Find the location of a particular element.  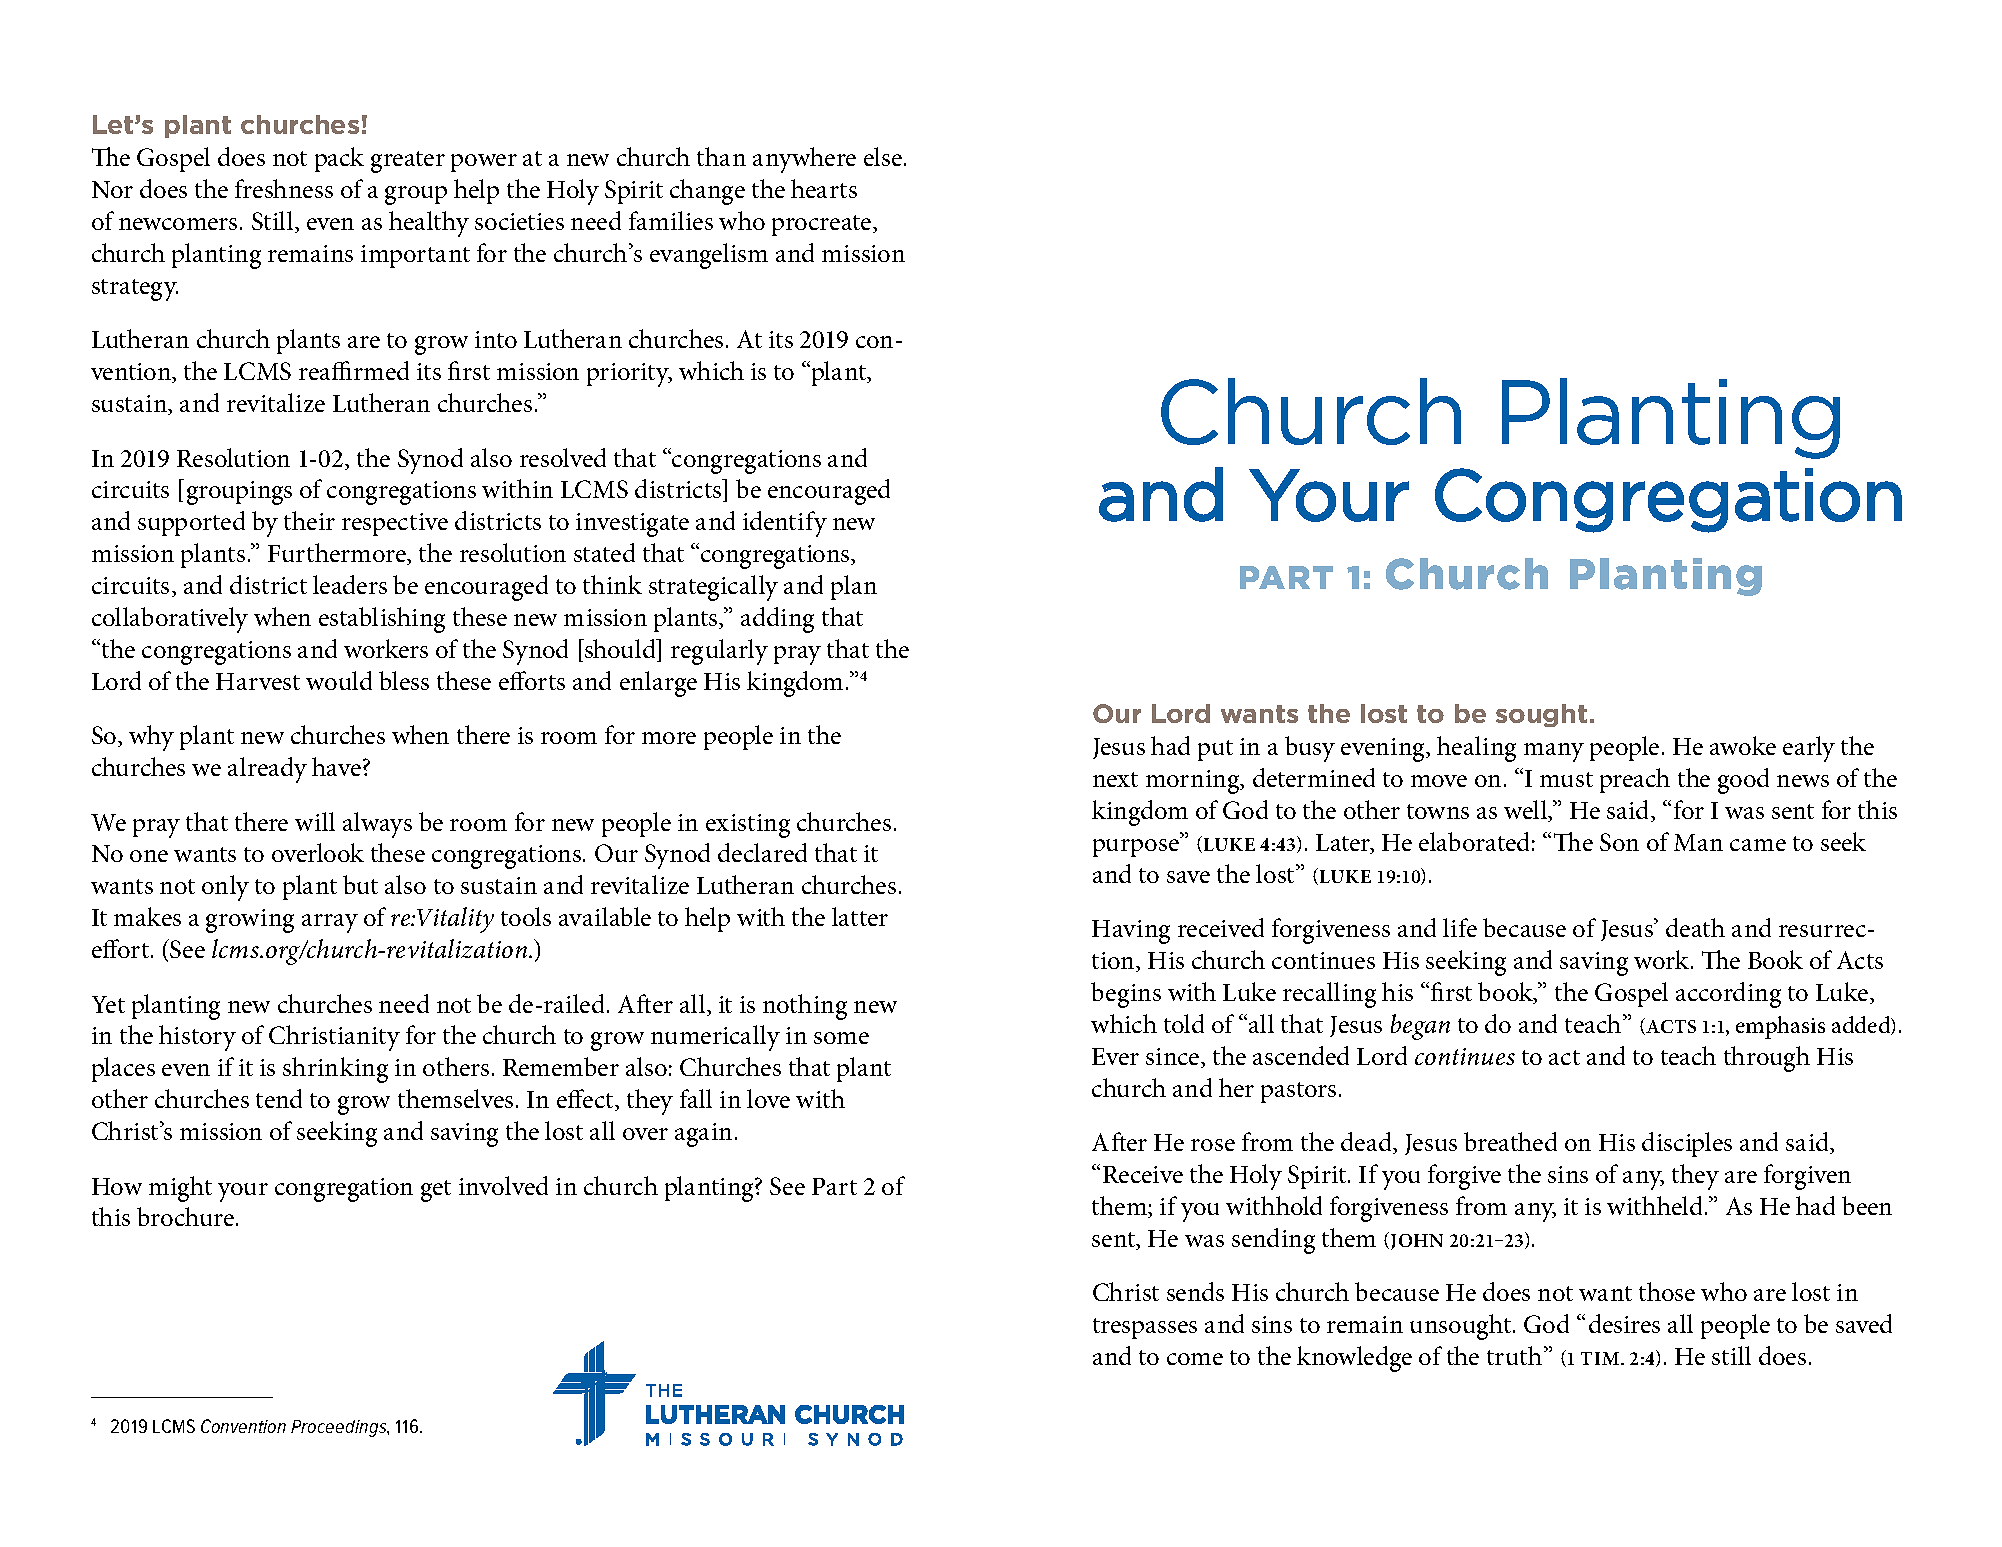

but is located at coordinates (360, 884).
